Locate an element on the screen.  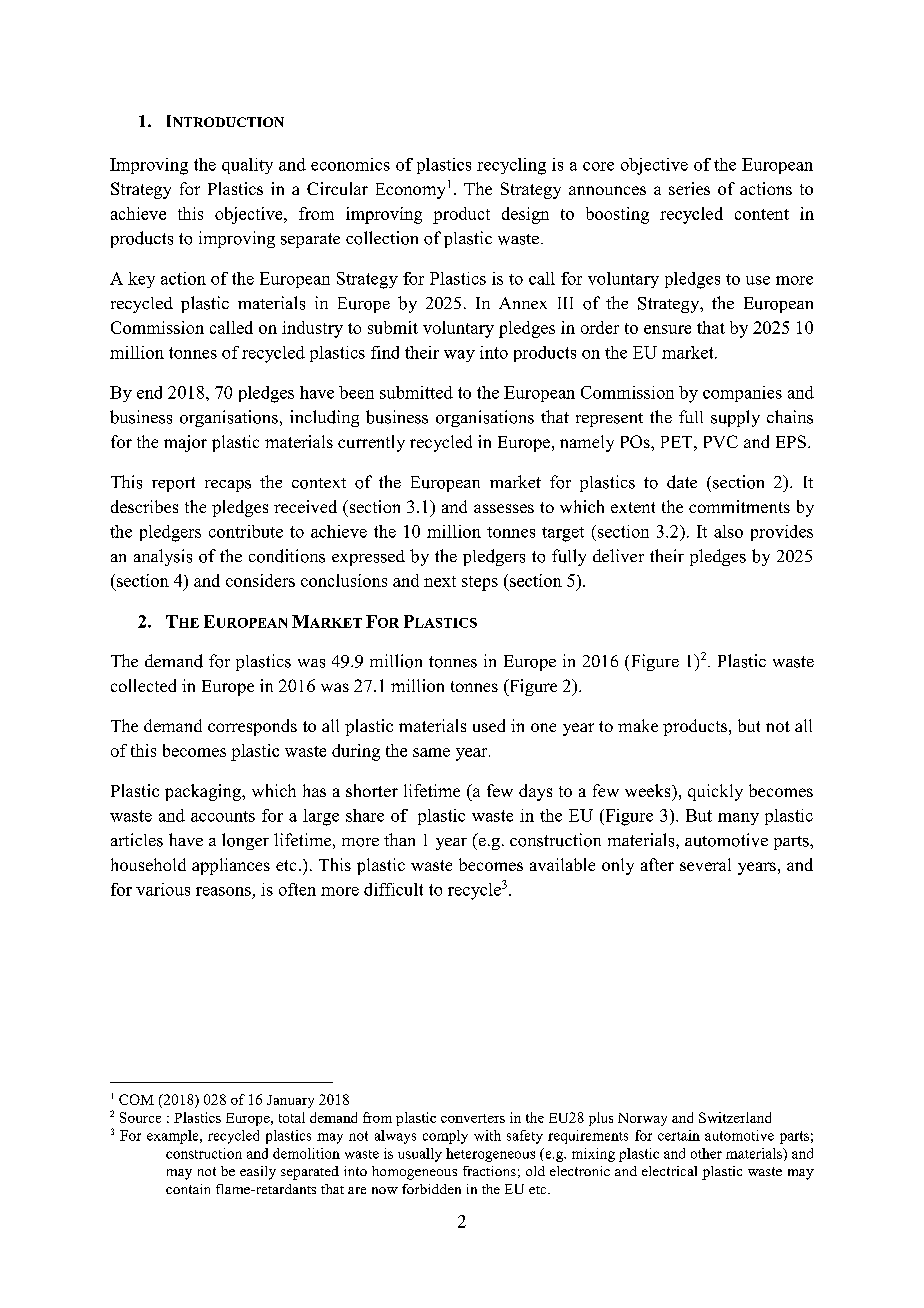
contribute is located at coordinates (246, 531).
